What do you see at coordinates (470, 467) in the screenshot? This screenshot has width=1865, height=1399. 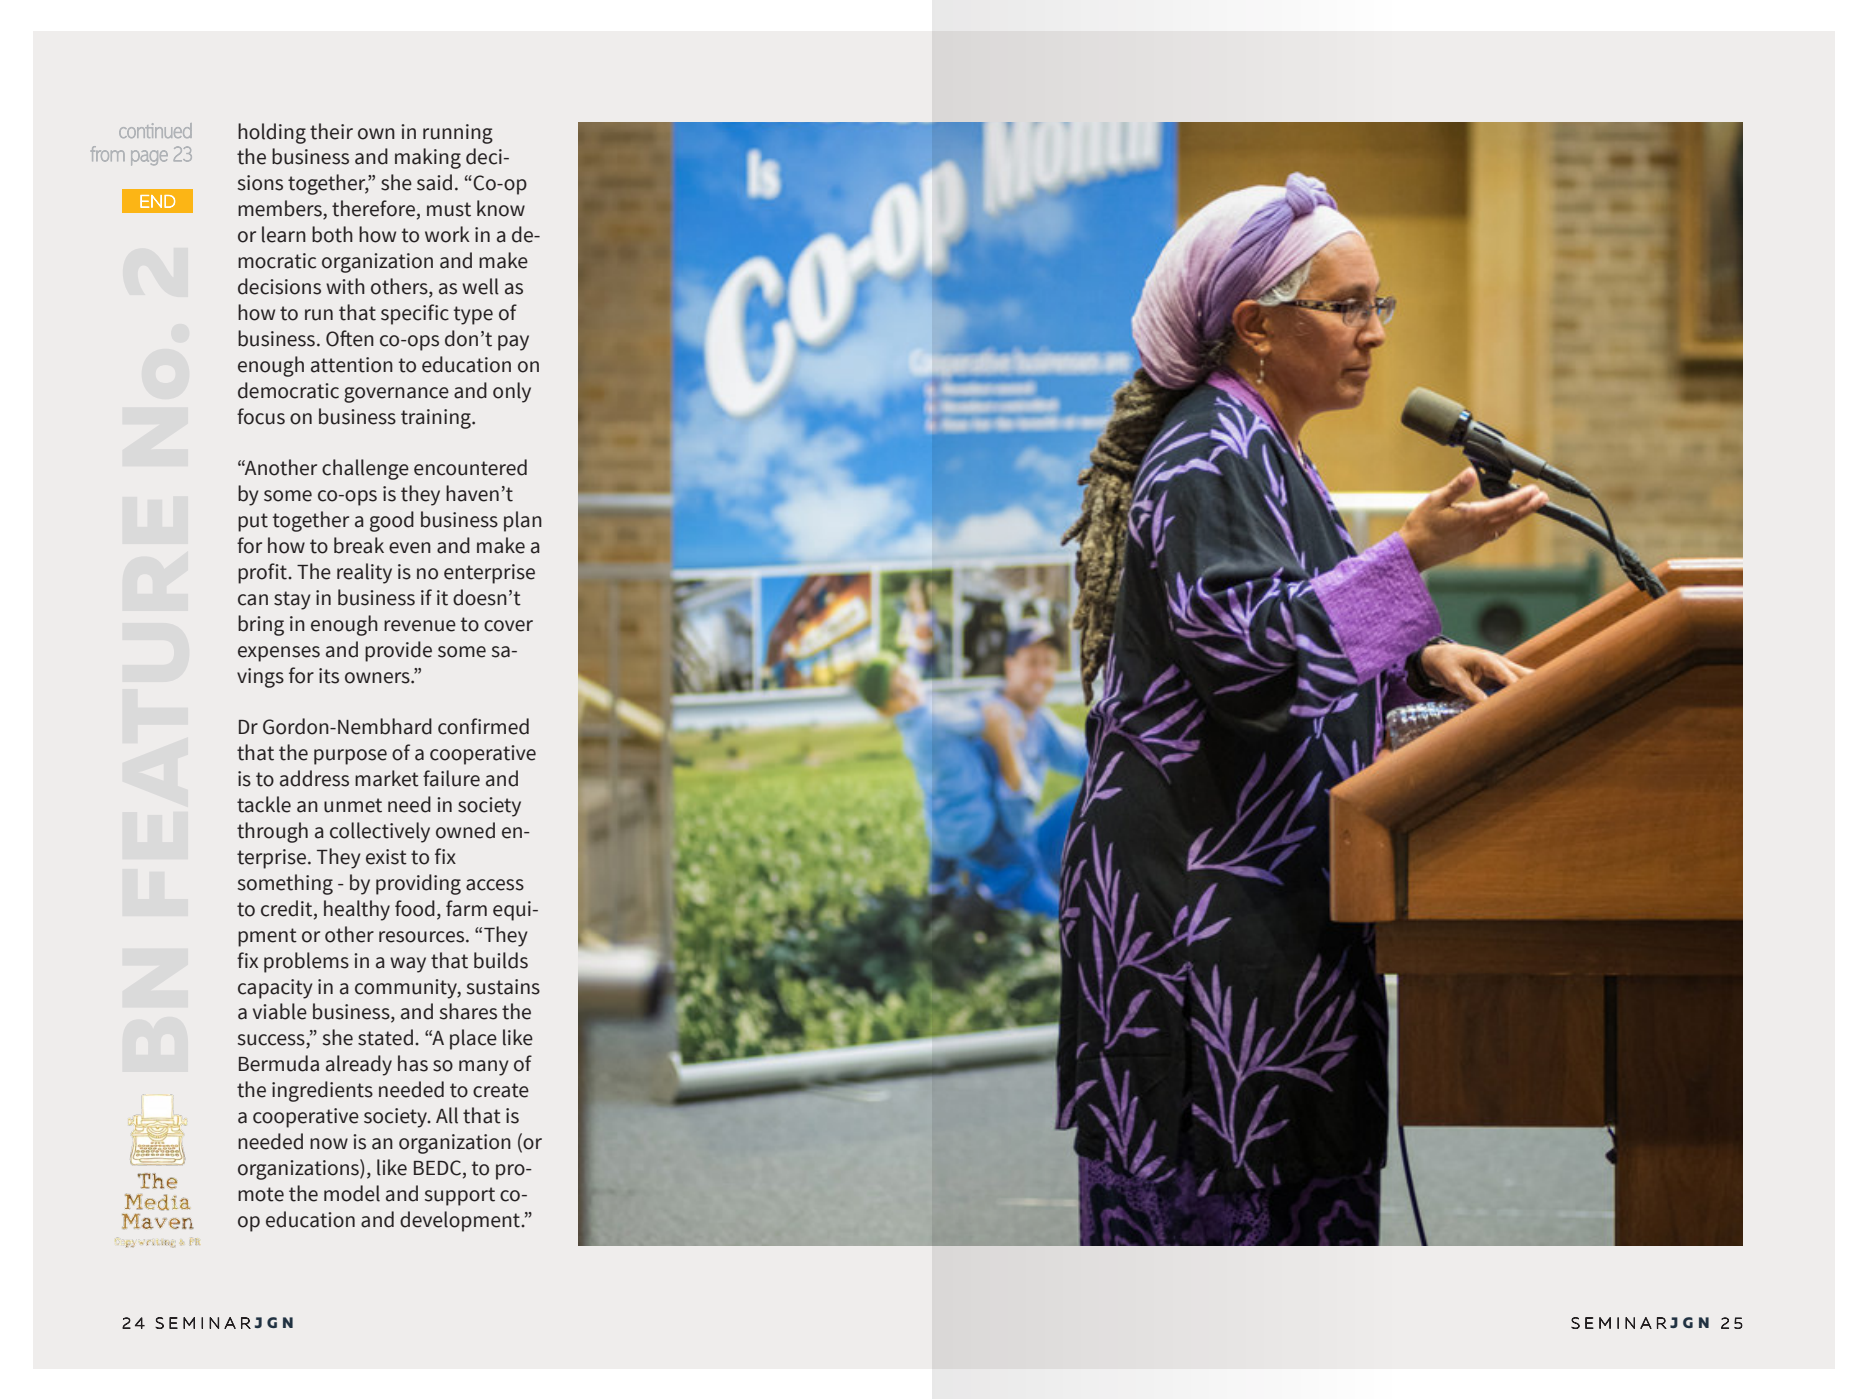 I see `encountered` at bounding box center [470, 467].
